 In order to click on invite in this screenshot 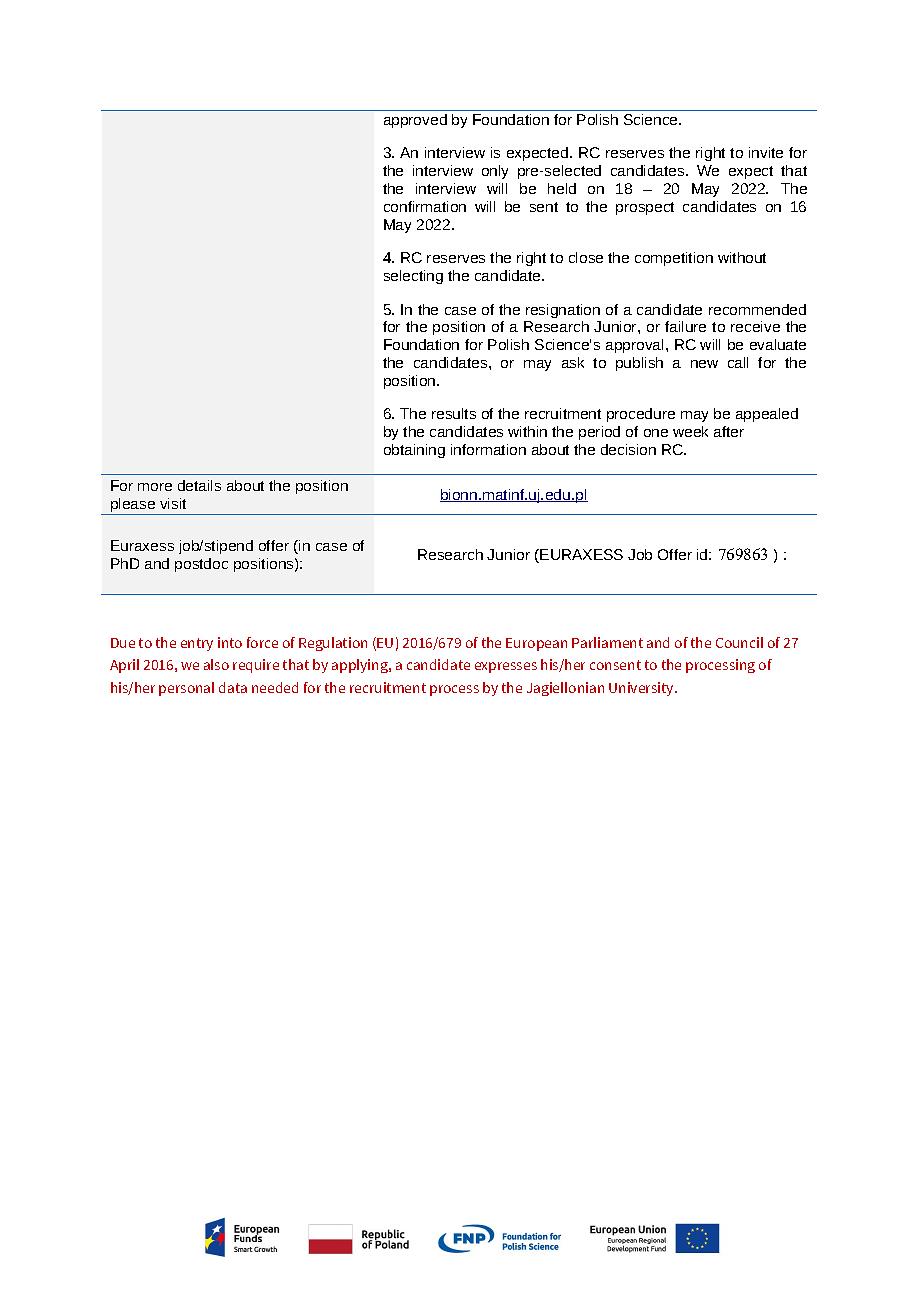, I will do `click(766, 152)`.
